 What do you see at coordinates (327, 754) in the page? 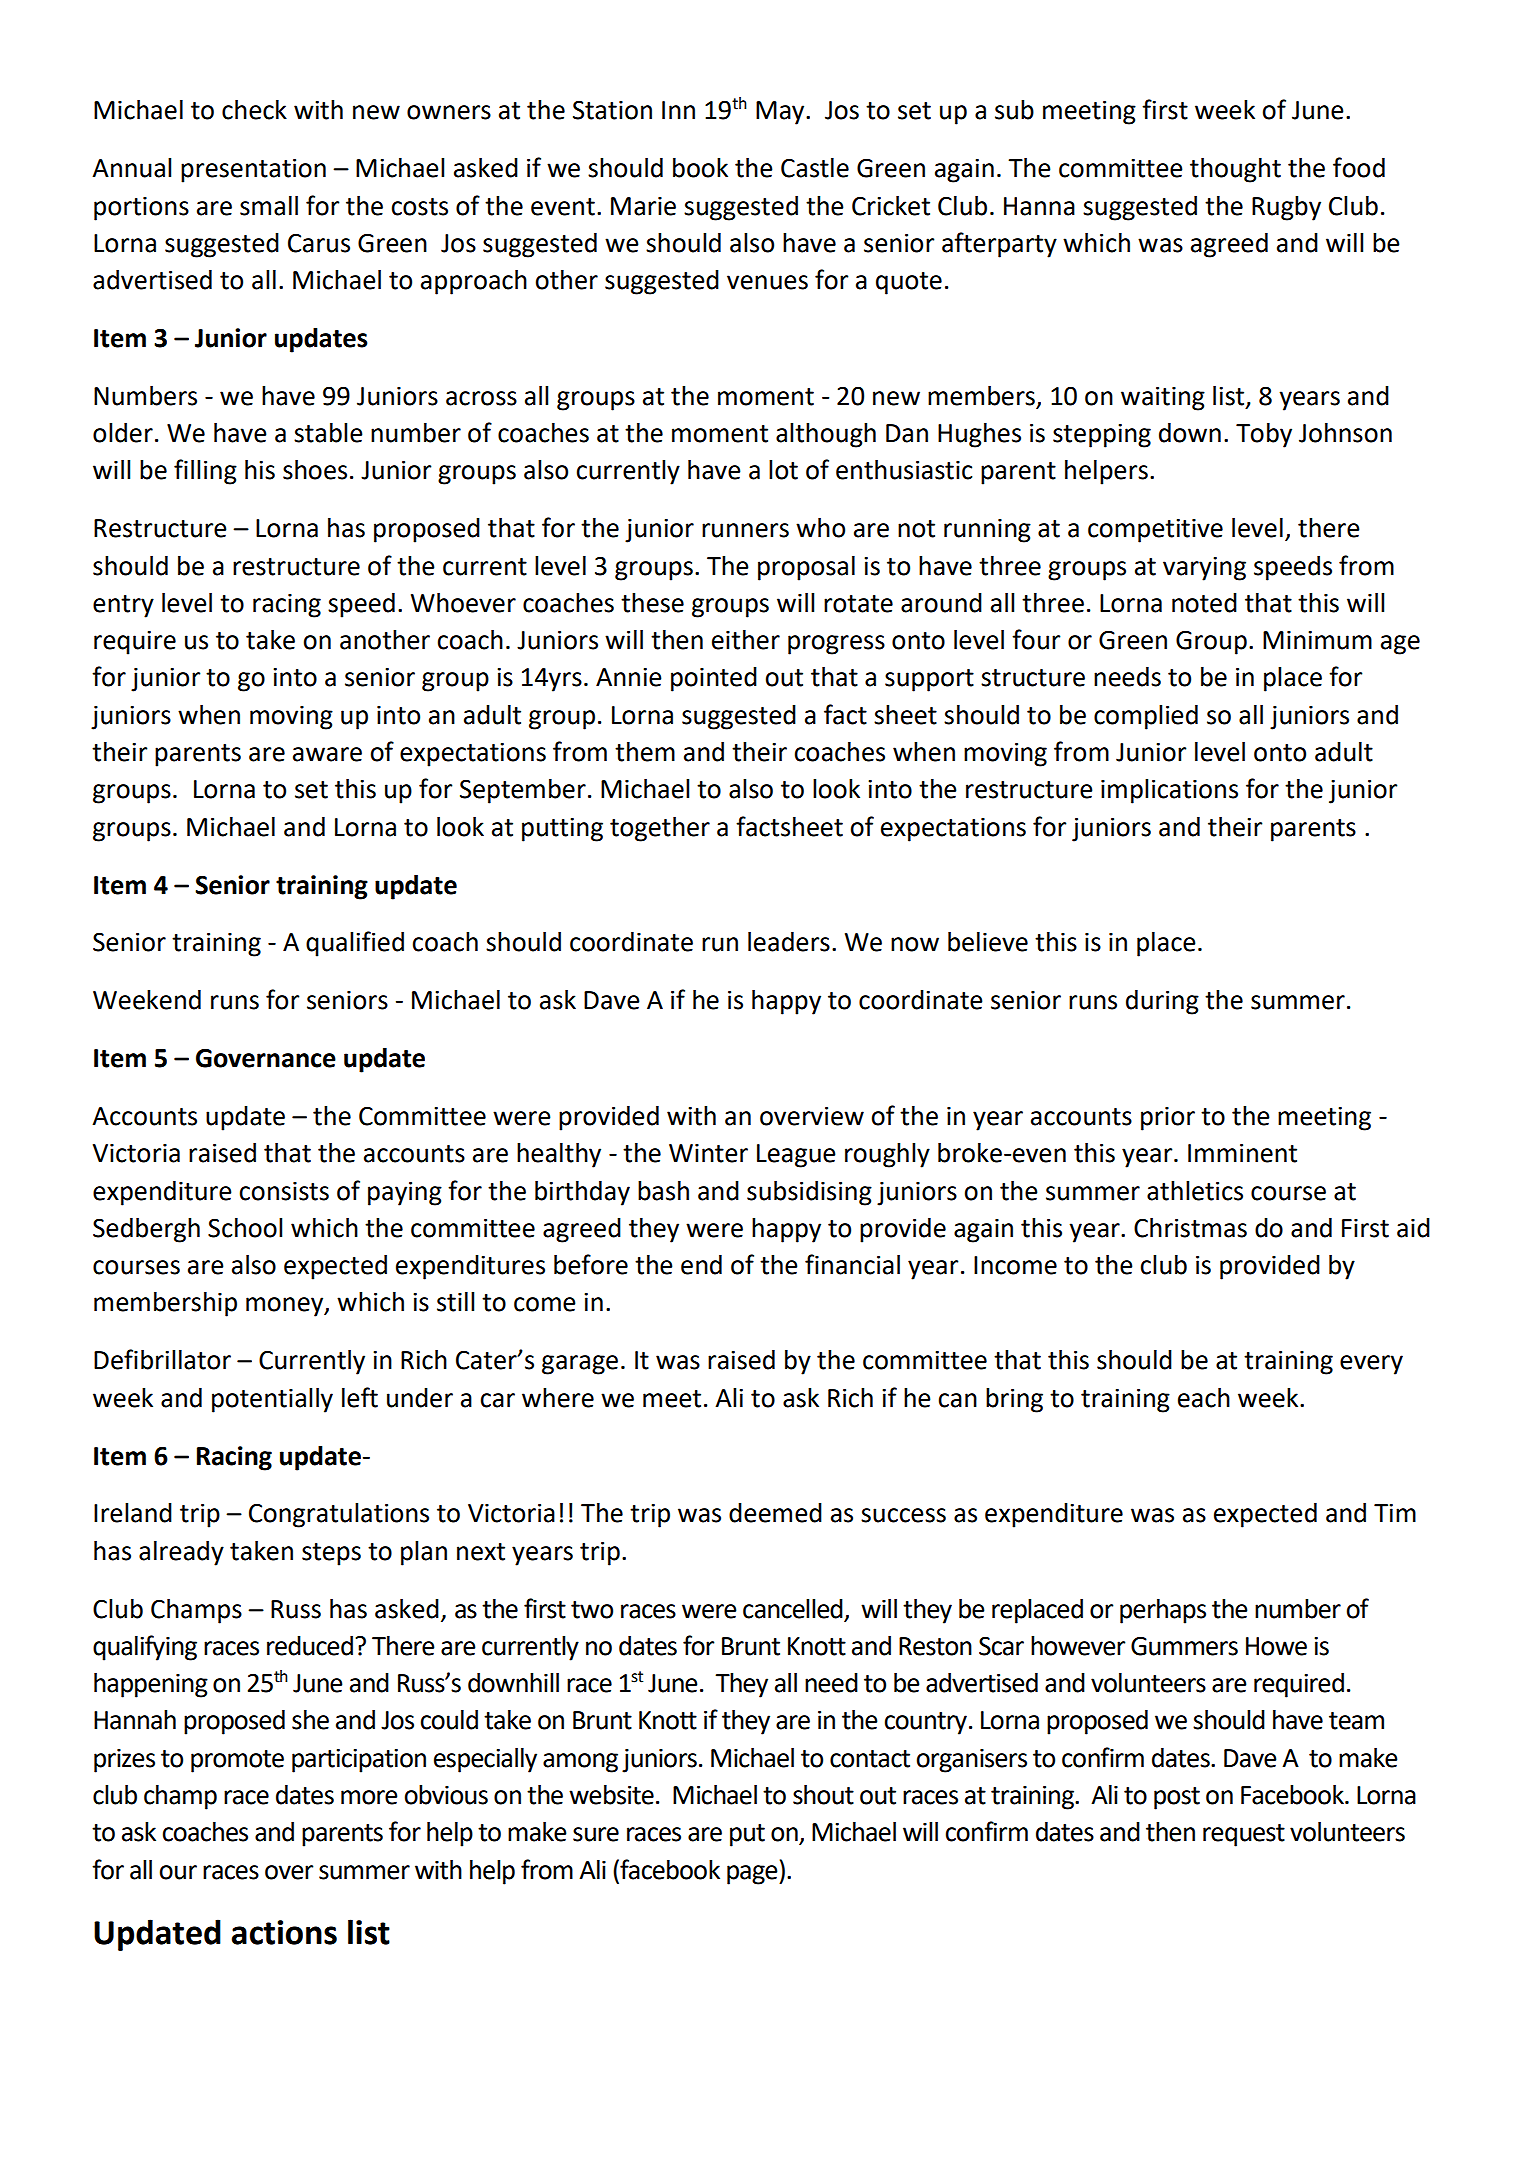
I see `aware` at bounding box center [327, 754].
